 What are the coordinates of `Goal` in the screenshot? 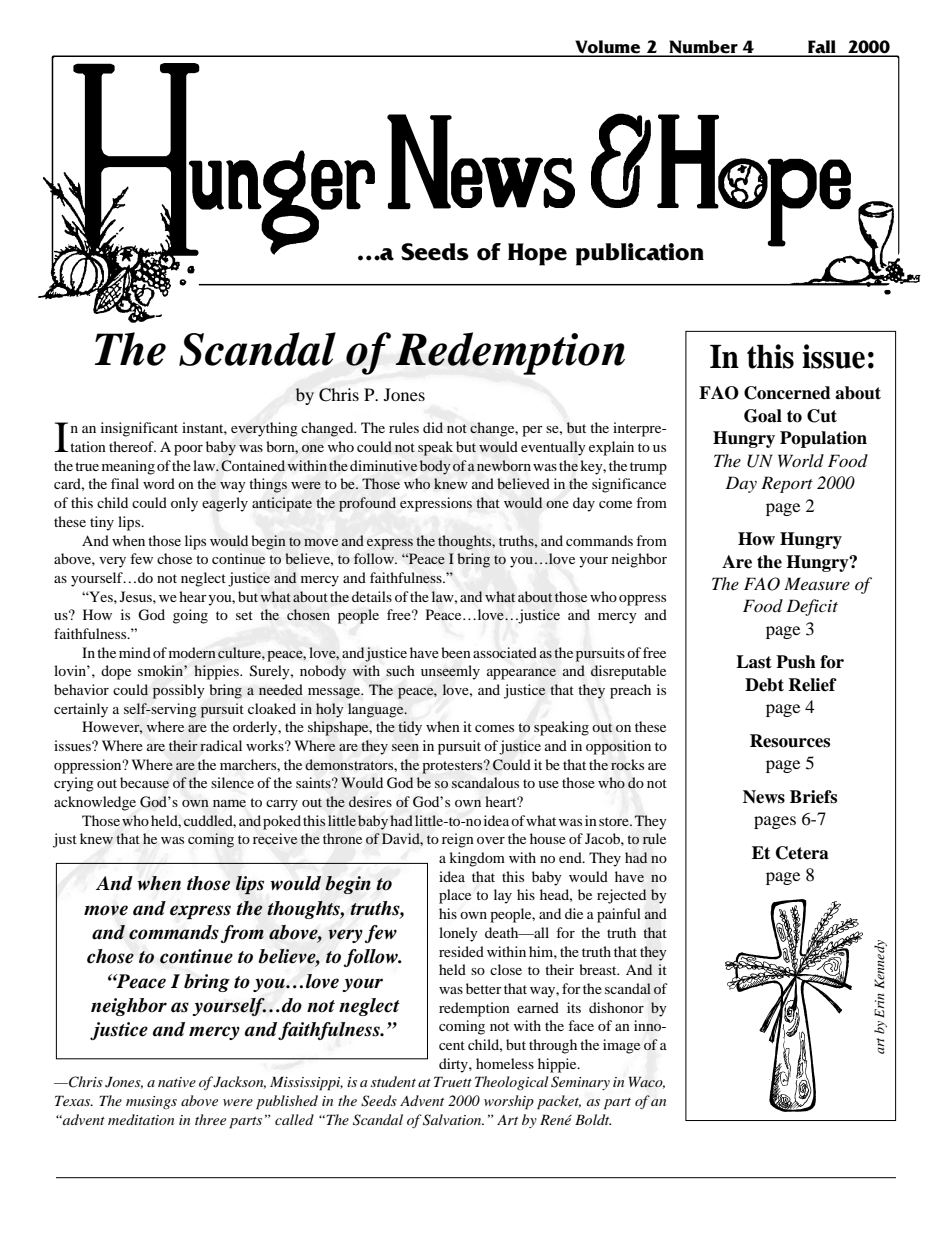 It's located at (763, 416).
